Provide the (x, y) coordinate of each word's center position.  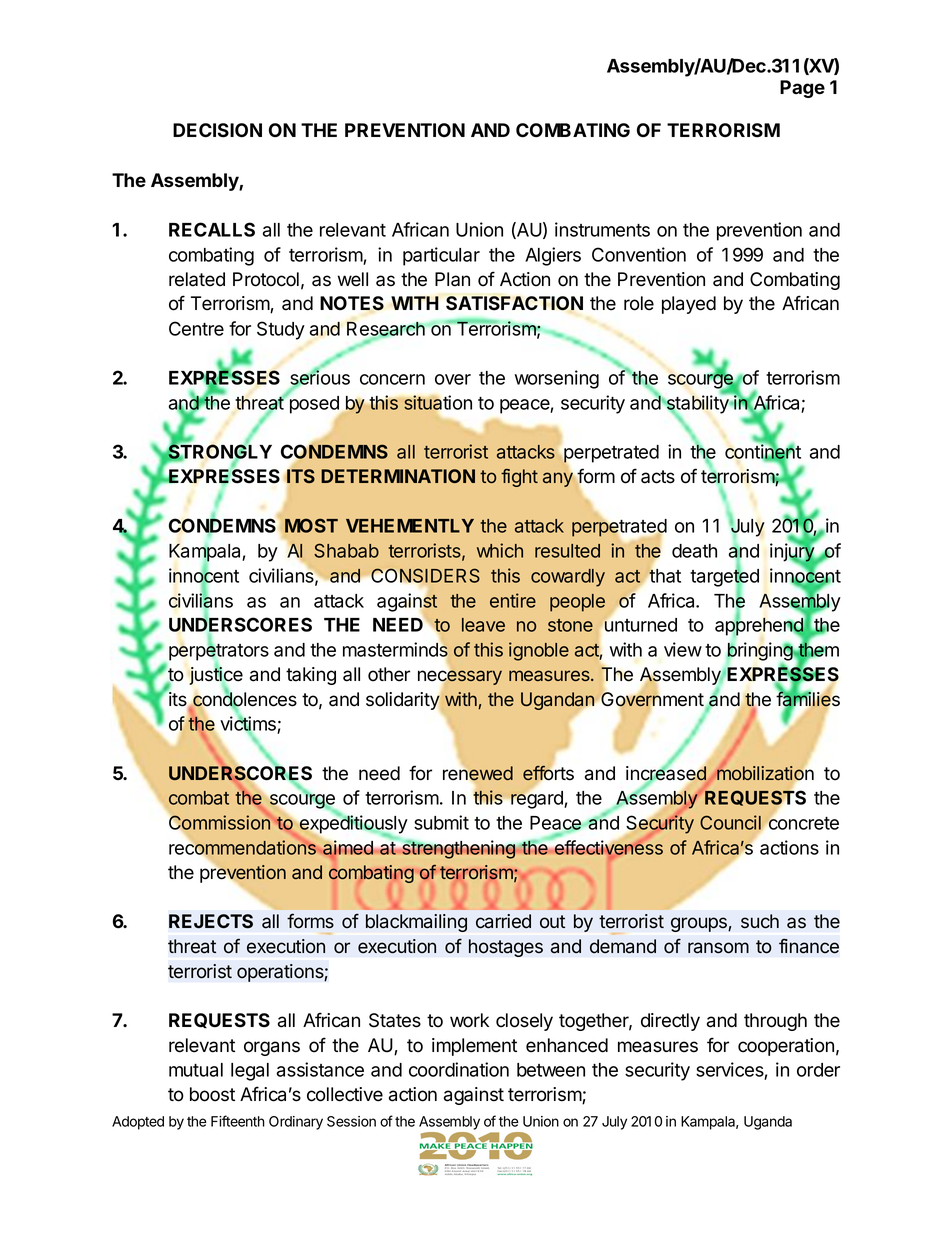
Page (802, 89)
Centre (196, 328)
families (808, 699)
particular (441, 256)
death (694, 551)
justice (216, 676)
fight (519, 478)
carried (503, 921)
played (689, 305)
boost (212, 1094)
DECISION (217, 130)
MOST (311, 525)
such (760, 921)
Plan (452, 279)
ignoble (539, 651)
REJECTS (211, 921)
